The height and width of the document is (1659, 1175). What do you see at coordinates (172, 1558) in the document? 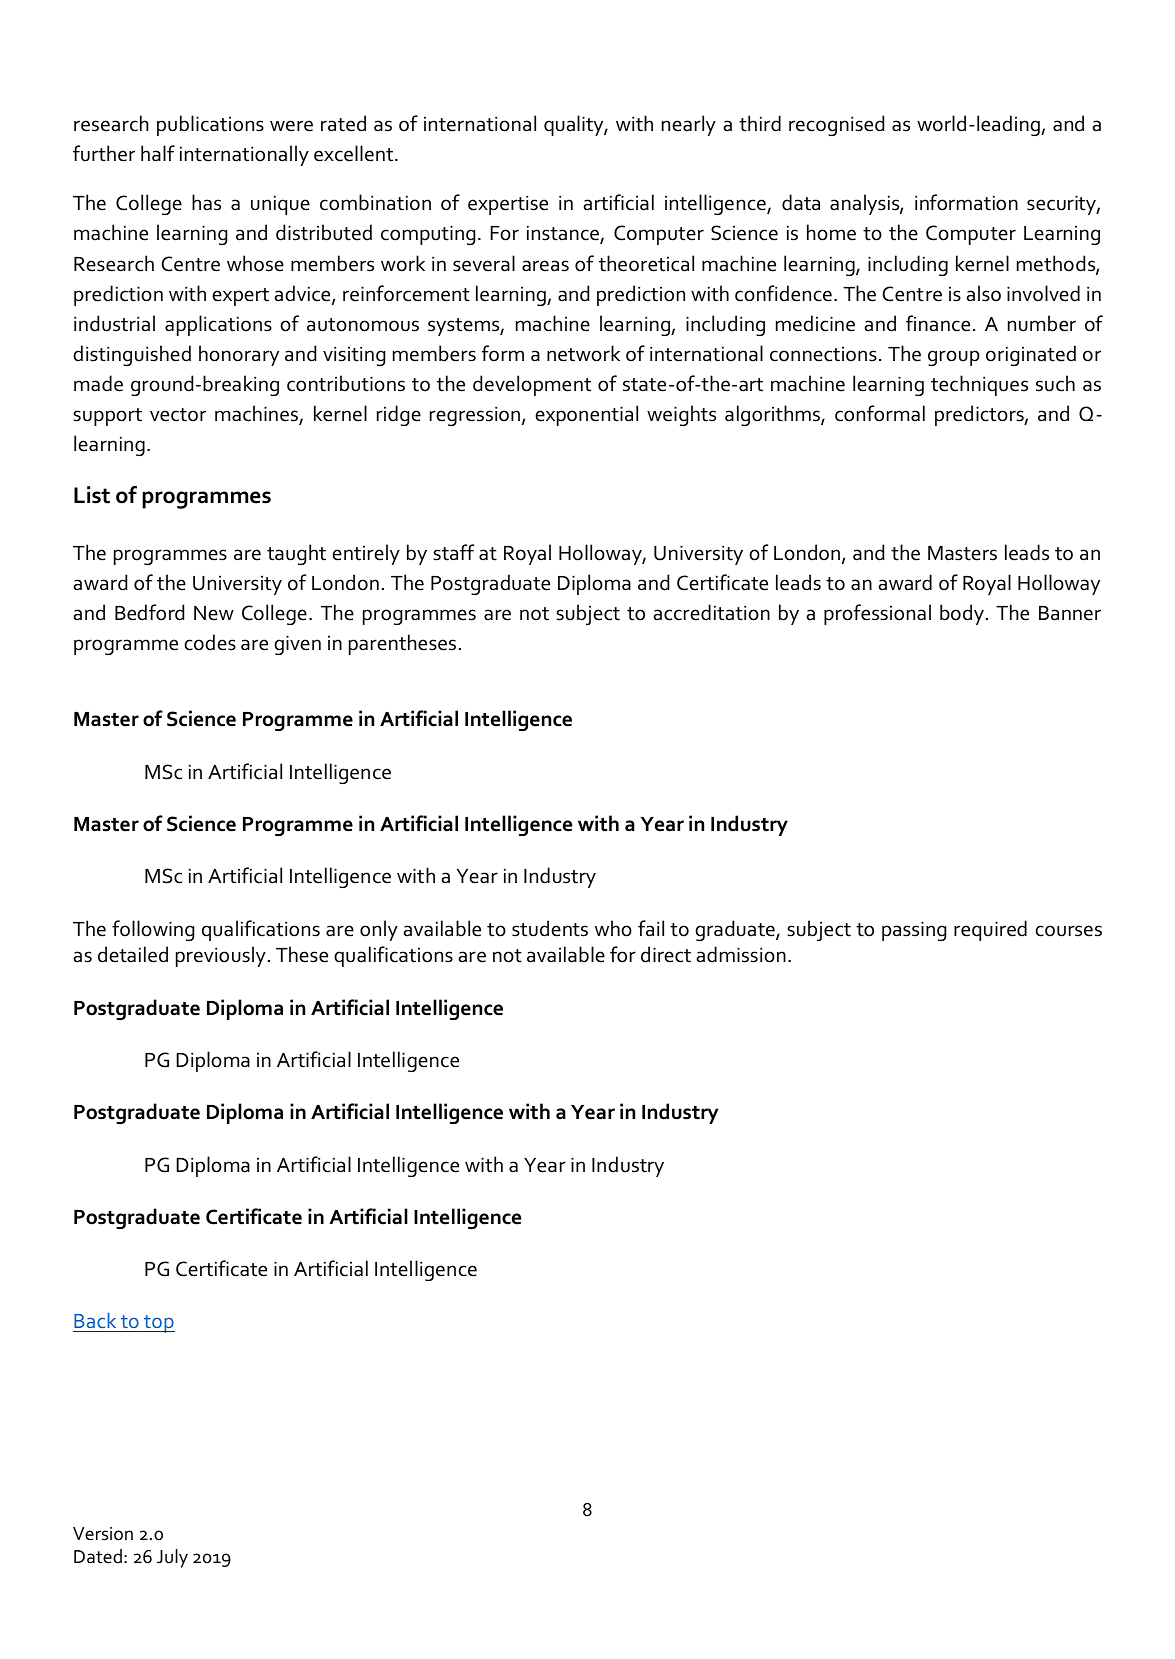
I see `July` at bounding box center [172, 1558].
